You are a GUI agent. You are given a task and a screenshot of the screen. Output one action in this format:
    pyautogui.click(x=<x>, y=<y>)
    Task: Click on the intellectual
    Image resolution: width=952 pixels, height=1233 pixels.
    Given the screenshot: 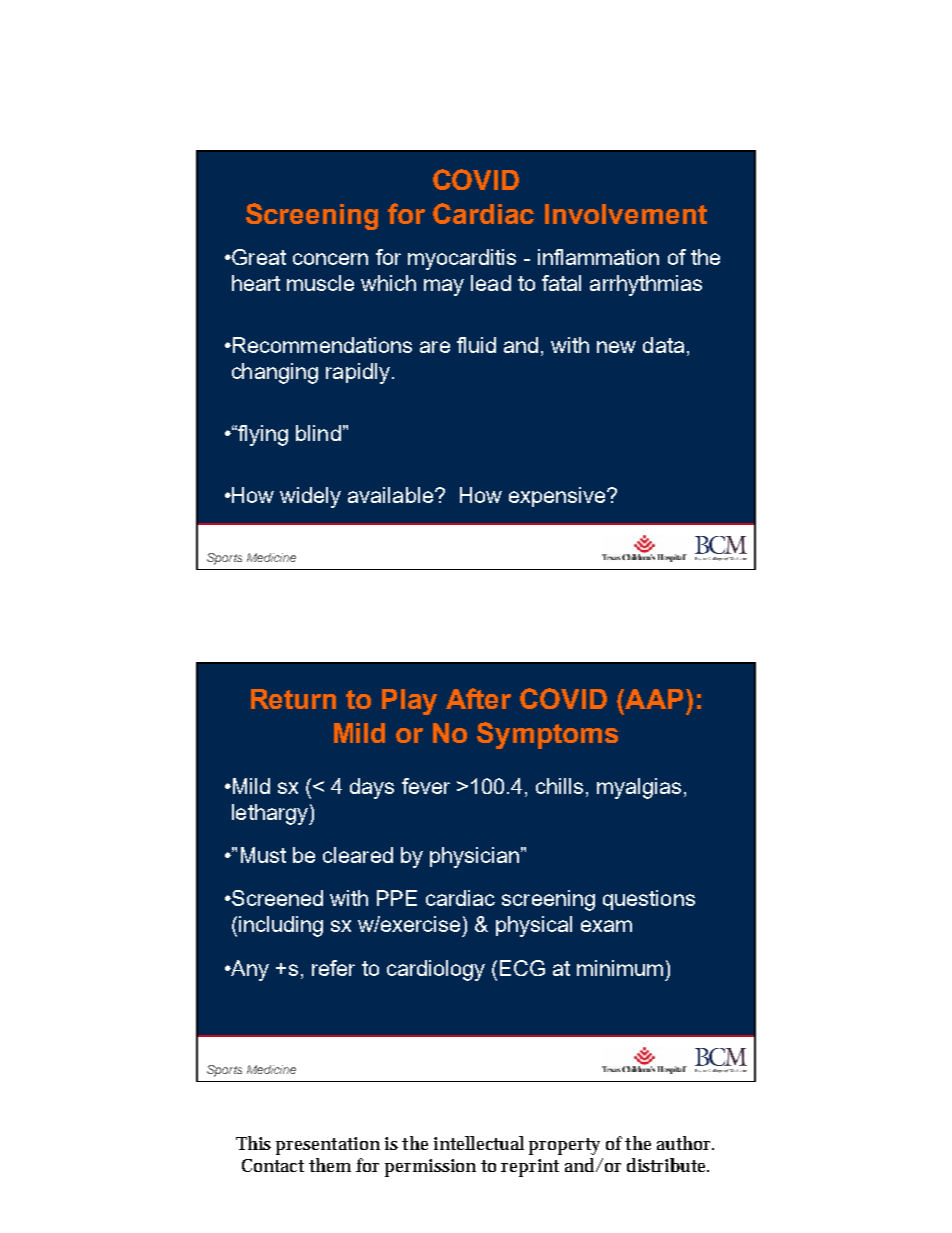 What is the action you would take?
    pyautogui.click(x=479, y=1143)
